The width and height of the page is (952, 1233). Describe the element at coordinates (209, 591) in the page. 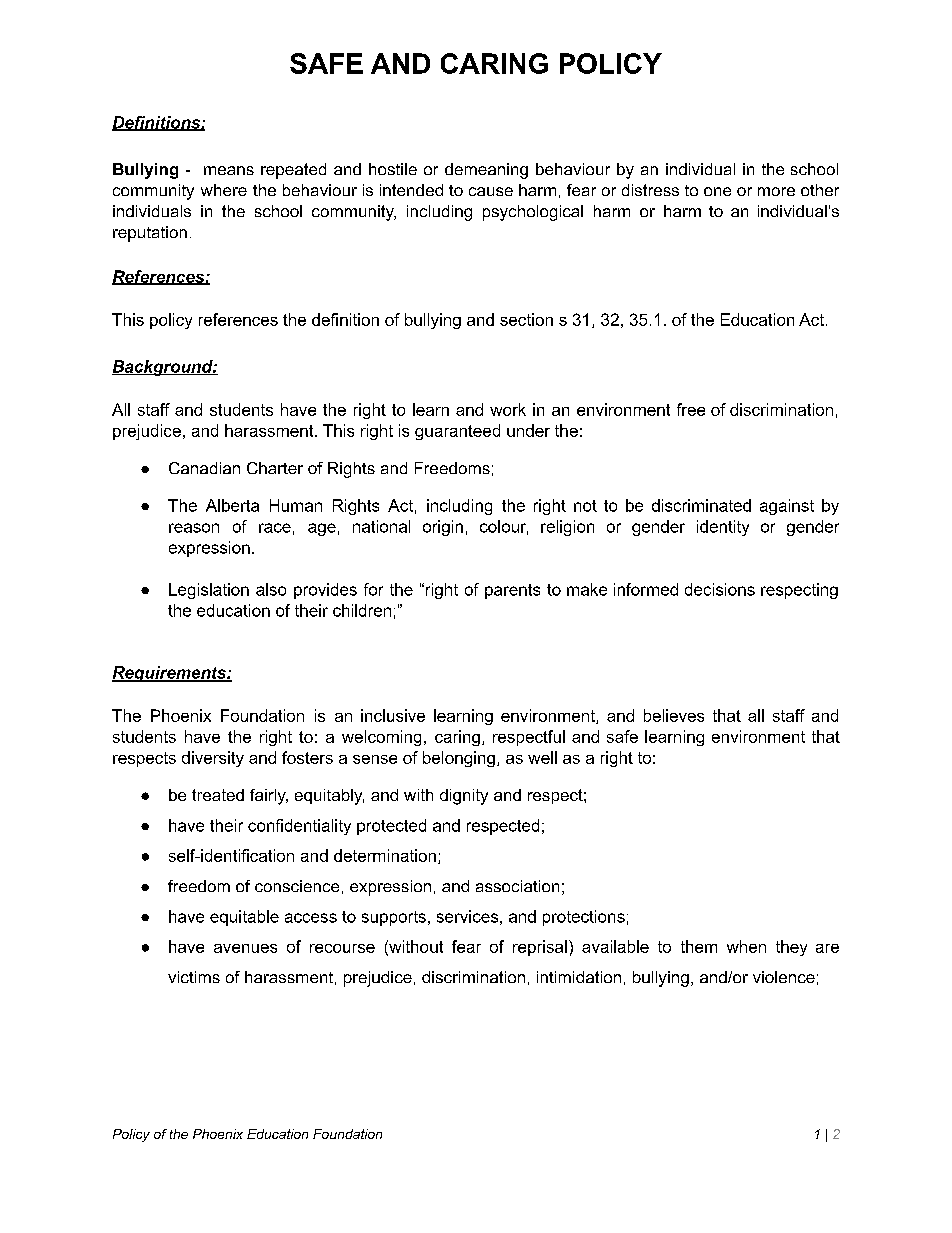

I see `Legislation` at that location.
